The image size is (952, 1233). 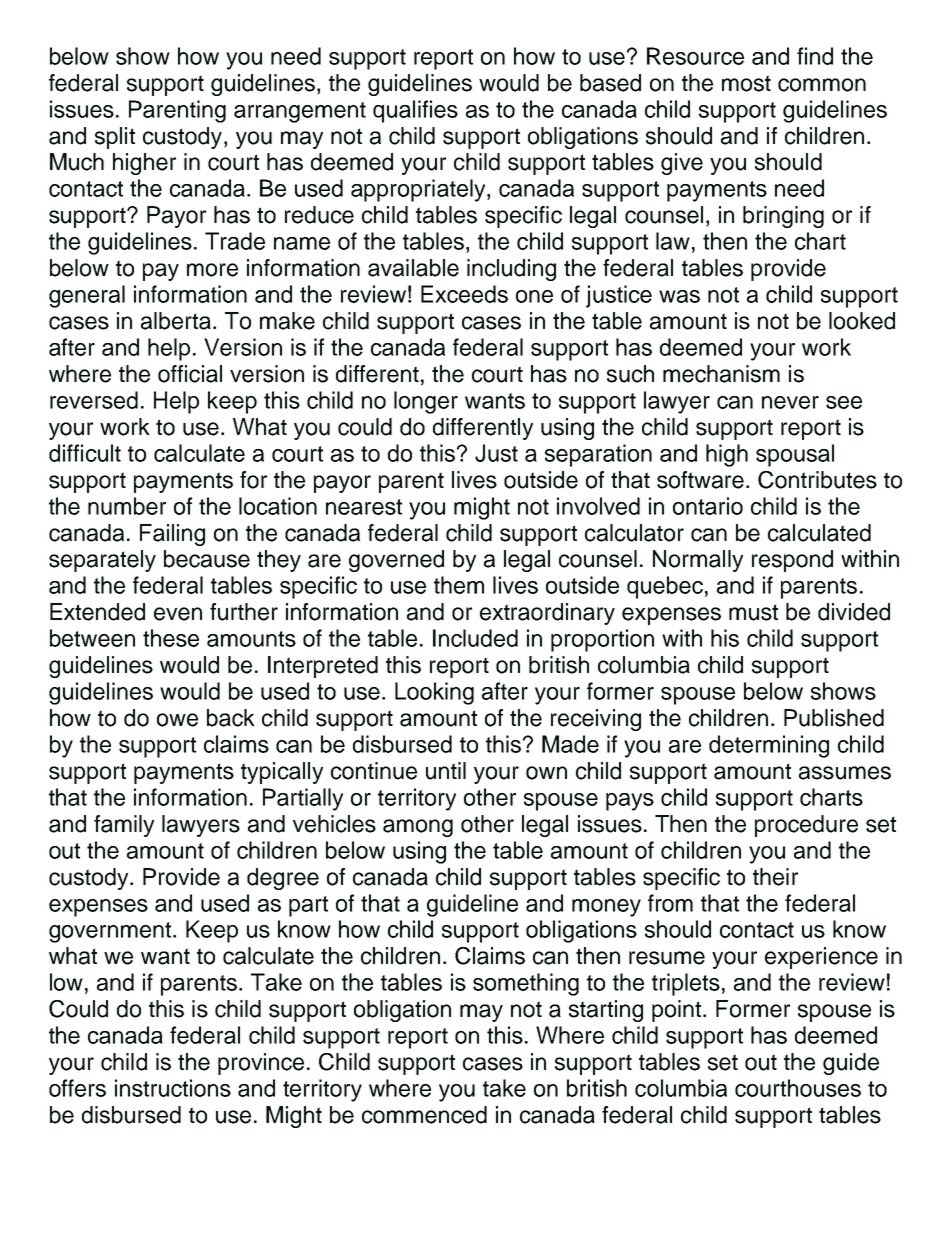 I want to click on most, so click(x=746, y=83).
